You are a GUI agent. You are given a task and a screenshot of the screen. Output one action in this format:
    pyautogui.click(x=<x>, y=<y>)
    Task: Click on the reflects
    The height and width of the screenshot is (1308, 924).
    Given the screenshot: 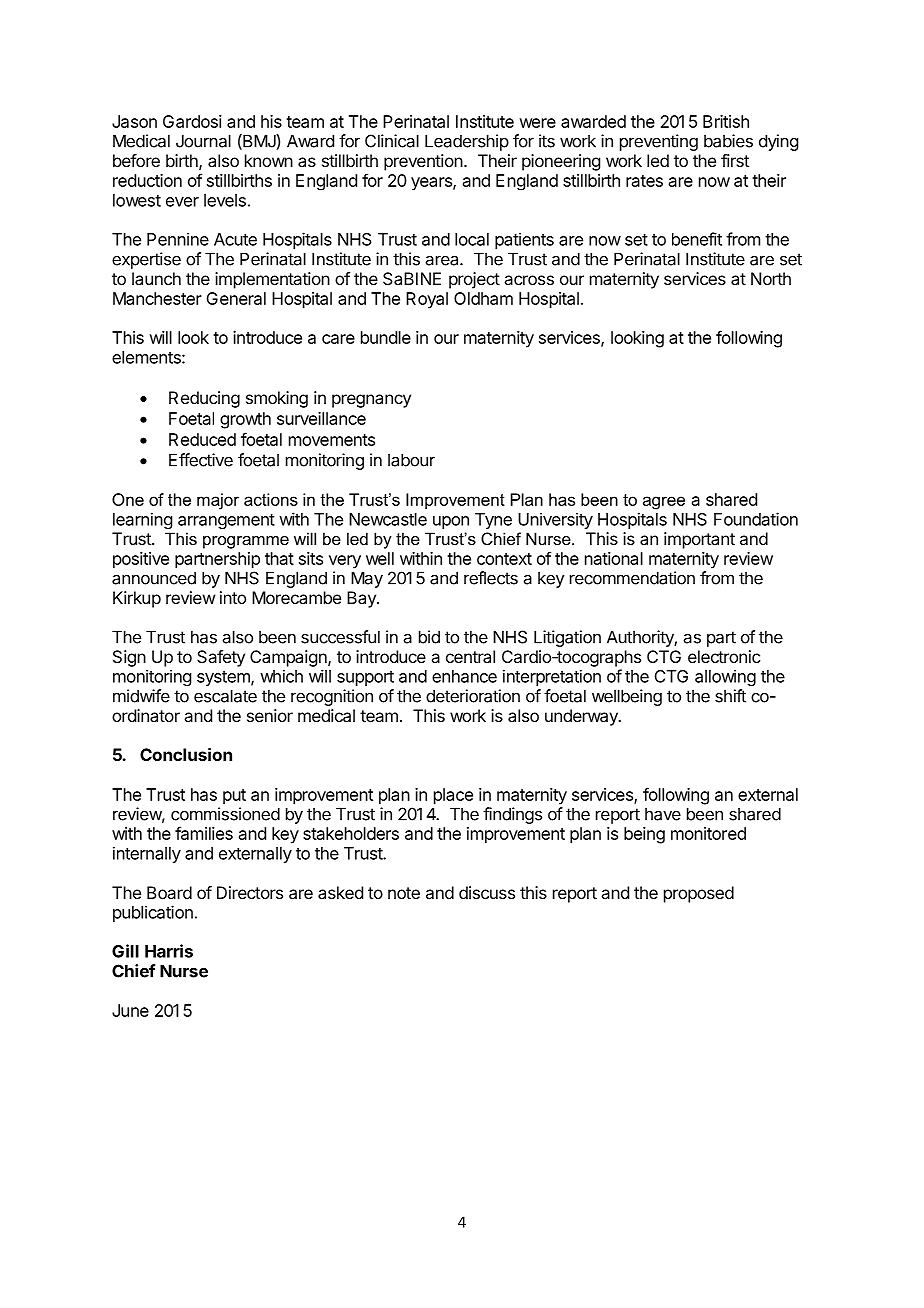 What is the action you would take?
    pyautogui.click(x=491, y=578)
